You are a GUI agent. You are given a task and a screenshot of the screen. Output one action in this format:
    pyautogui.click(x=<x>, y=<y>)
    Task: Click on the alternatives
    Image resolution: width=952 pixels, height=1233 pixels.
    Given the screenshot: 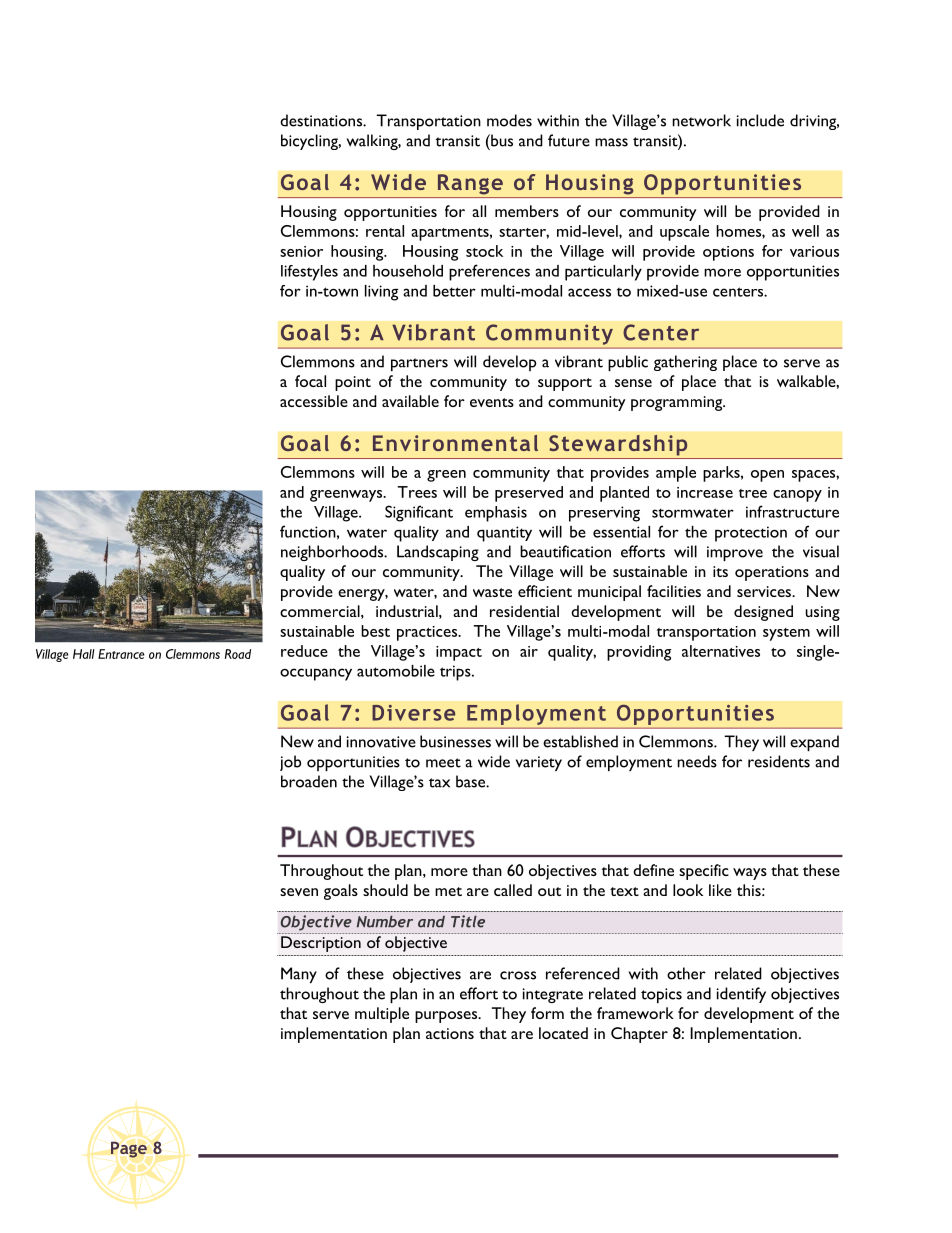 What is the action you would take?
    pyautogui.click(x=721, y=651)
